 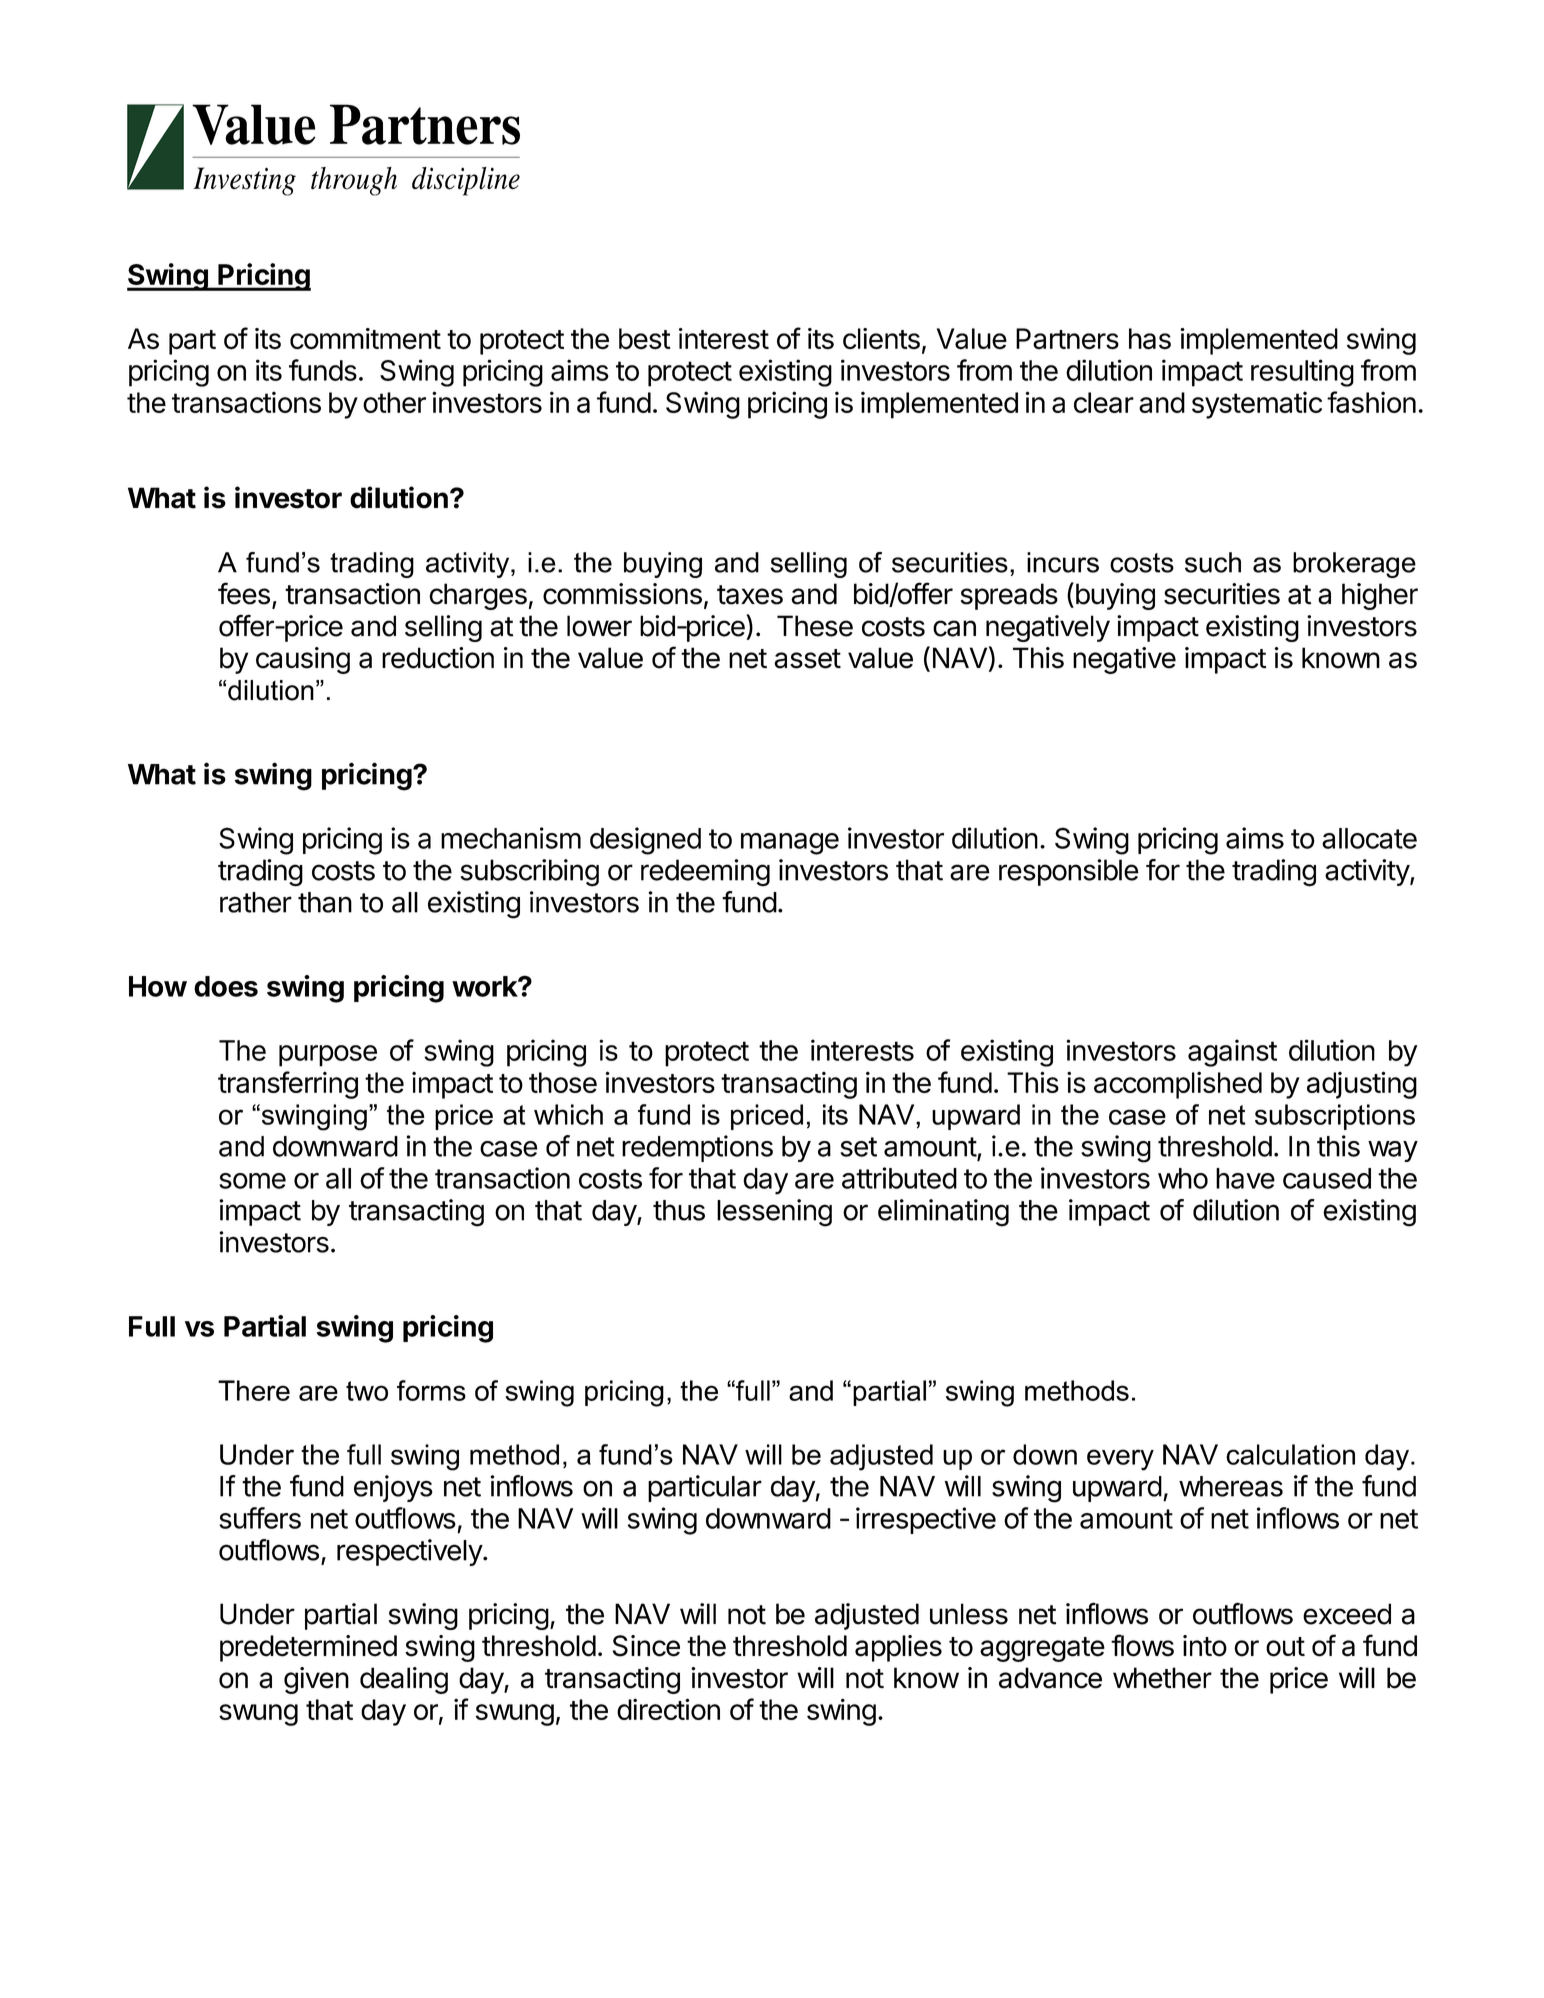 I want to click on higher, so click(x=1380, y=596).
